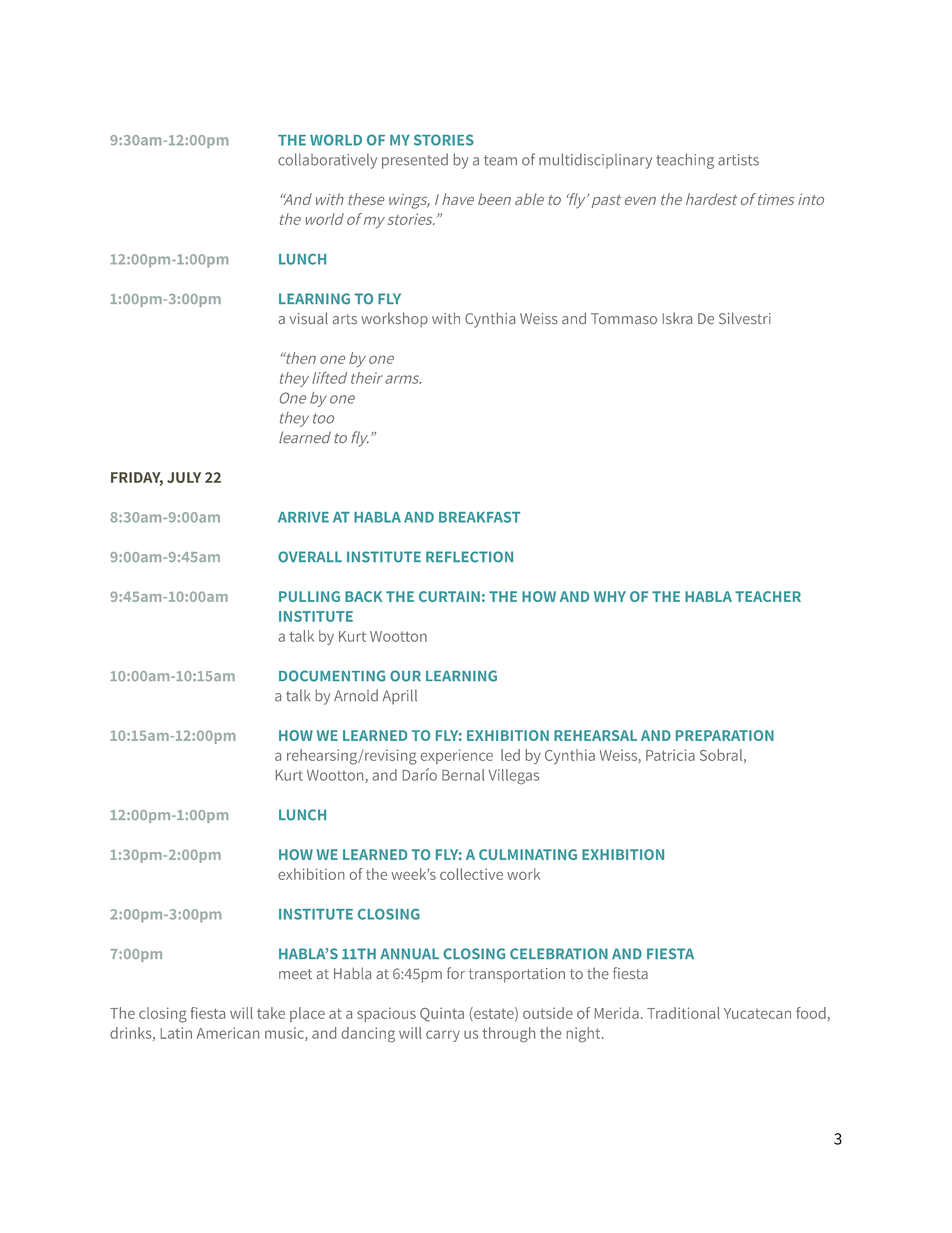 Image resolution: width=952 pixels, height=1233 pixels. What do you see at coordinates (500, 160) in the document?
I see `team` at bounding box center [500, 160].
